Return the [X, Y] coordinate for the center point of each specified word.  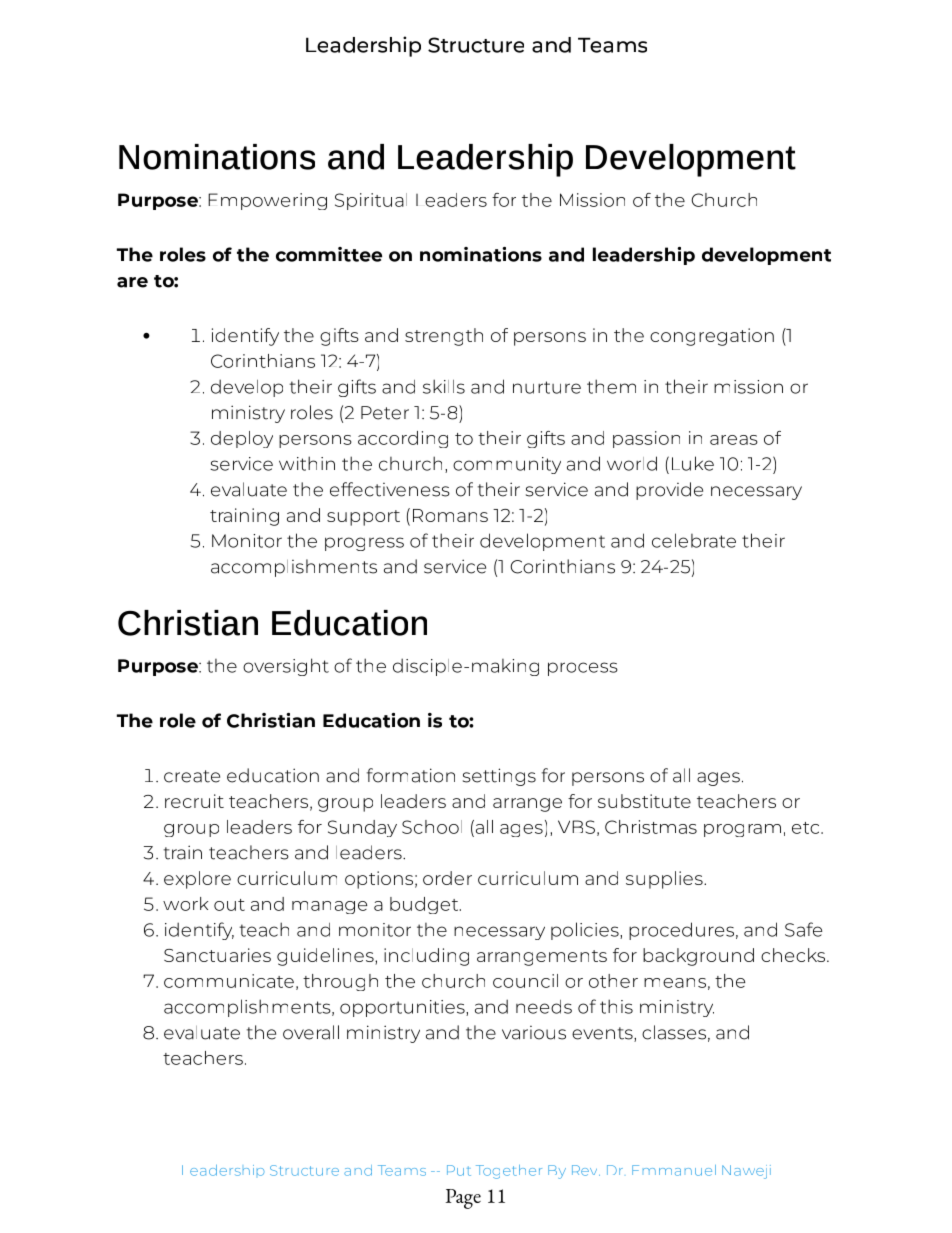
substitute [644, 801]
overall [311, 1032]
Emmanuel [674, 1170]
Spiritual [371, 201]
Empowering [267, 201]
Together [509, 1172]
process [583, 669]
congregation [712, 337]
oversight [286, 667]
